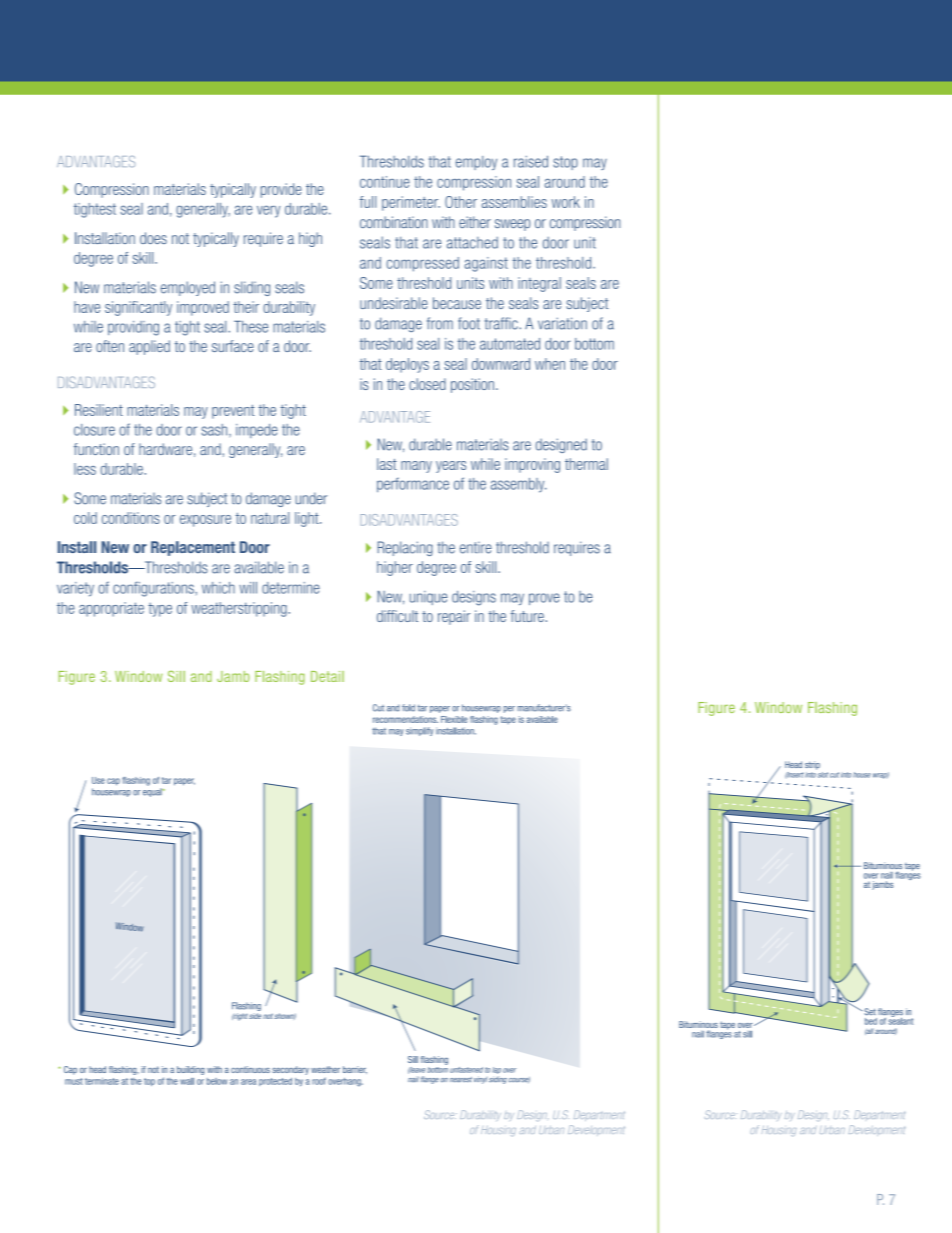 The width and height of the screenshot is (952, 1233). What do you see at coordinates (176, 676) in the screenshot?
I see `Sill` at bounding box center [176, 676].
